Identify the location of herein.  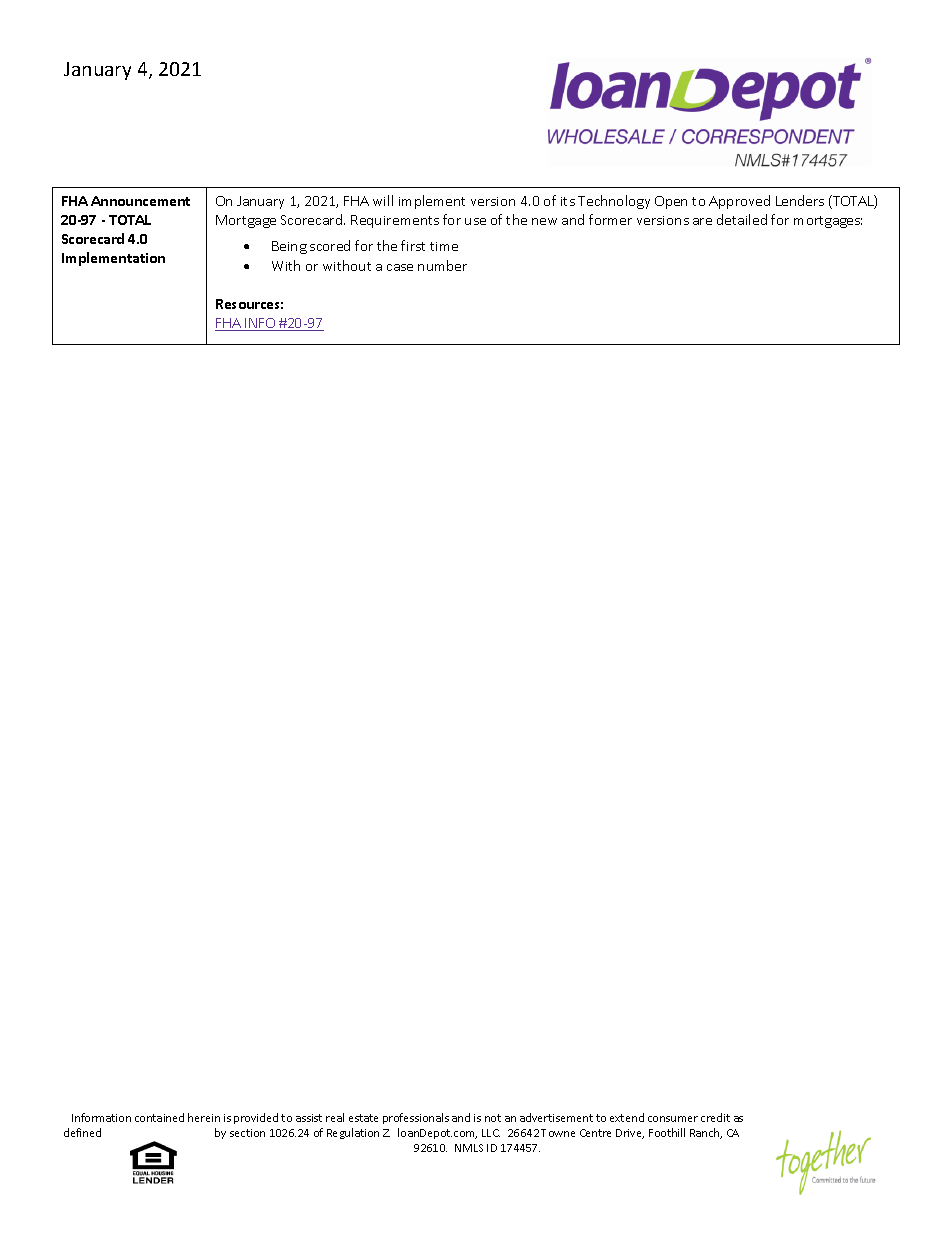
(204, 1117).
